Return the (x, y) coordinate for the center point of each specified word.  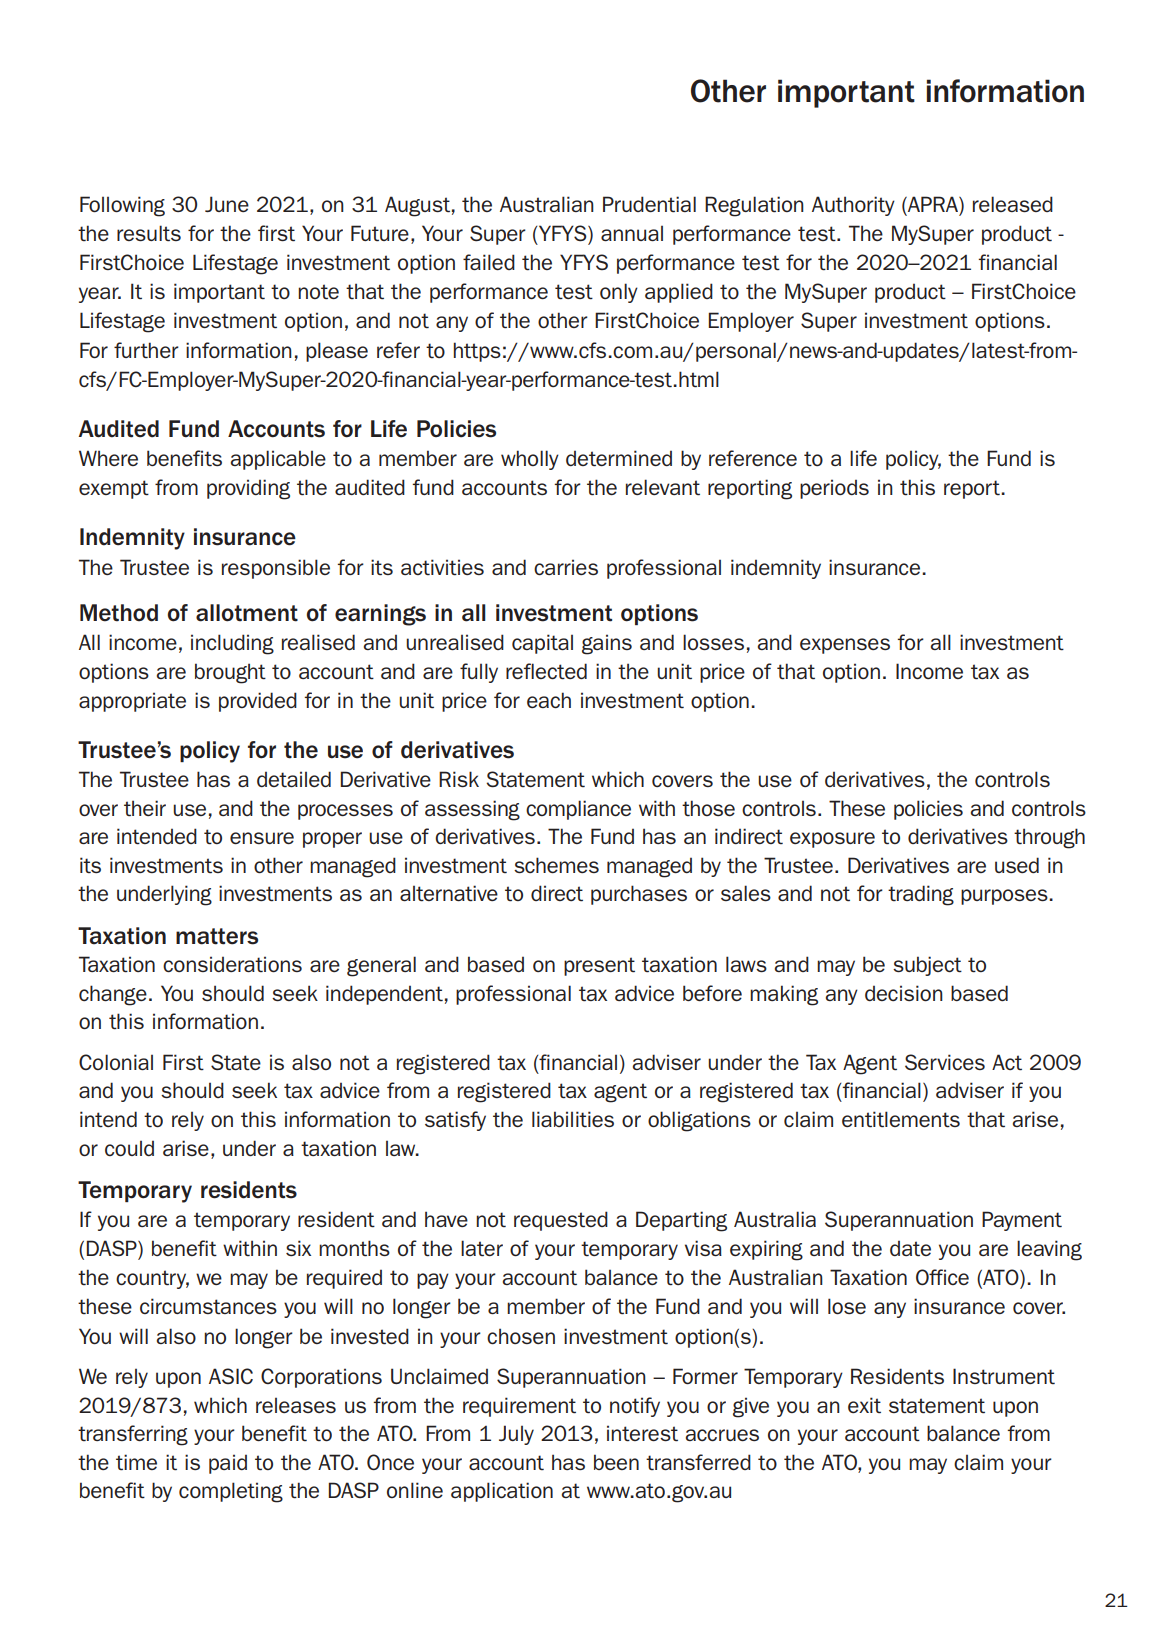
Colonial (116, 1062)
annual (632, 233)
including (232, 644)
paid (228, 1464)
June (227, 204)
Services (945, 1062)
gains (607, 644)
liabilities (573, 1119)
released (1013, 204)
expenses (845, 646)
